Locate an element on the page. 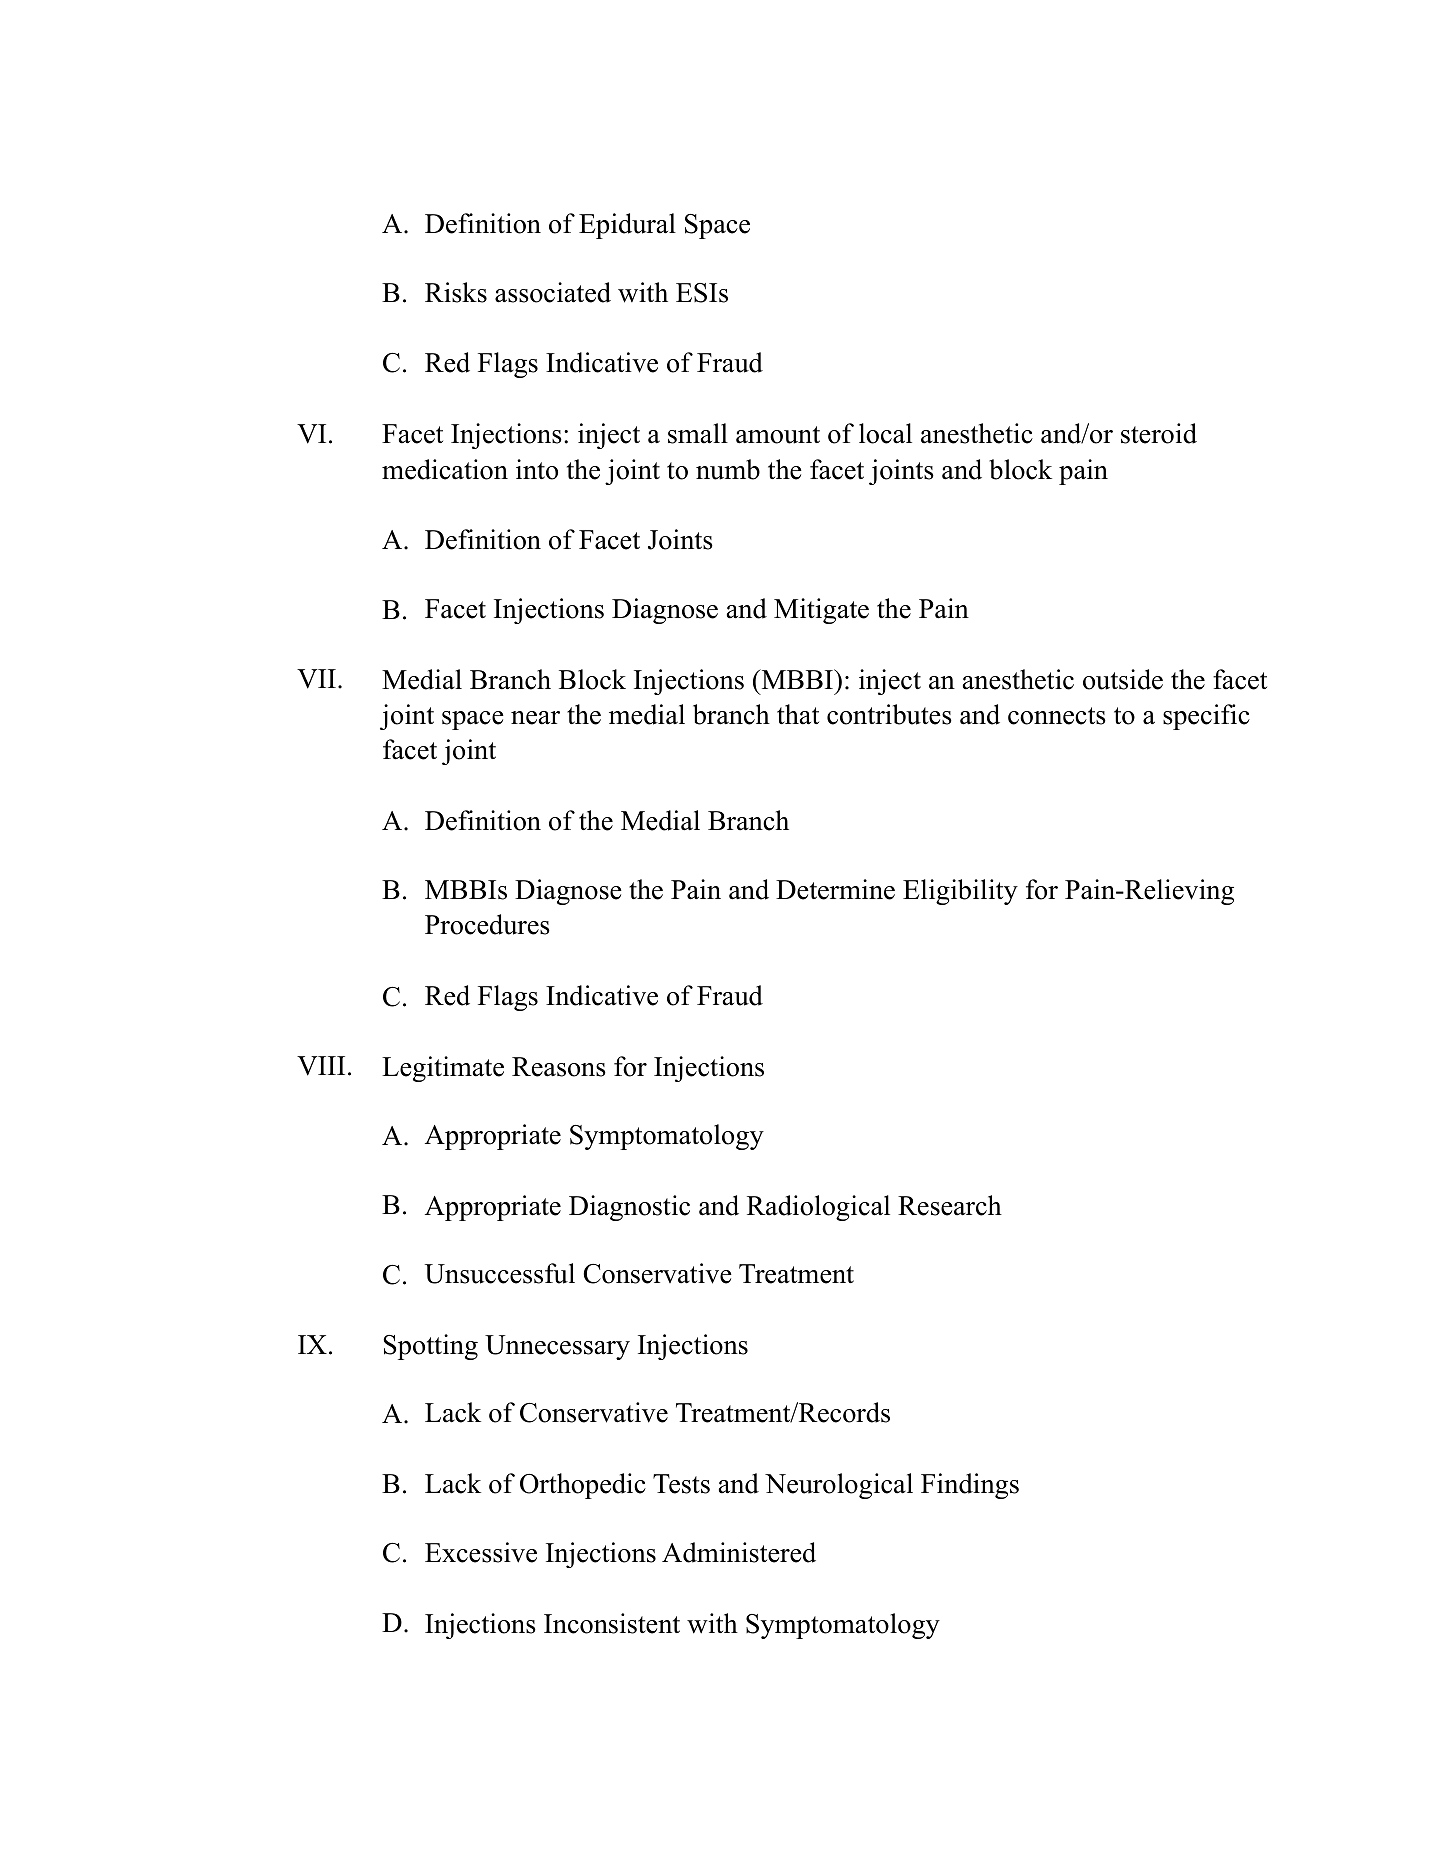 This image has height=1869, width=1444. Excessive is located at coordinates (481, 1552).
